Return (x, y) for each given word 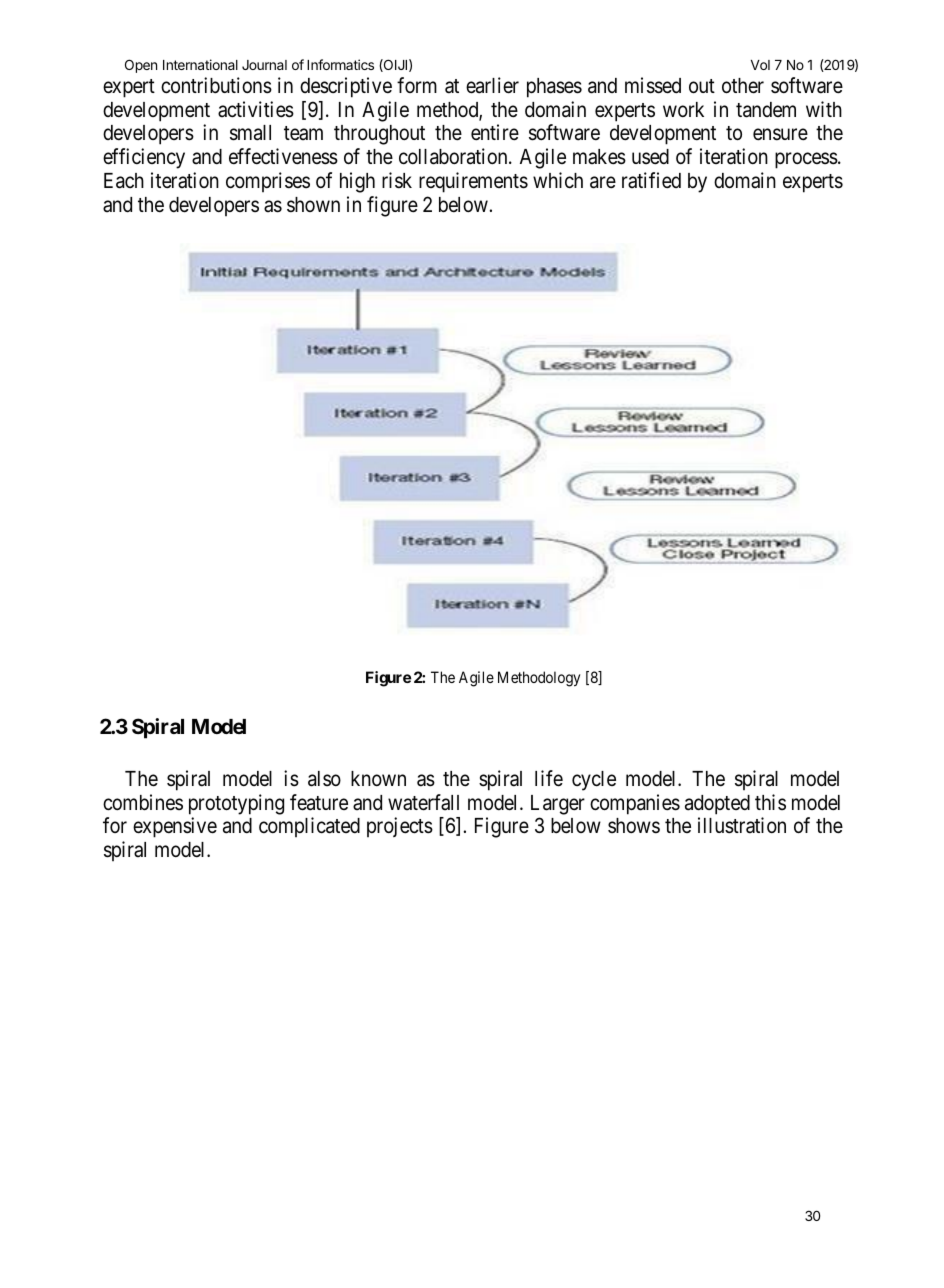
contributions (216, 85)
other (743, 86)
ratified (651, 180)
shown (313, 205)
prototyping (236, 804)
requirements (473, 182)
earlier (492, 85)
